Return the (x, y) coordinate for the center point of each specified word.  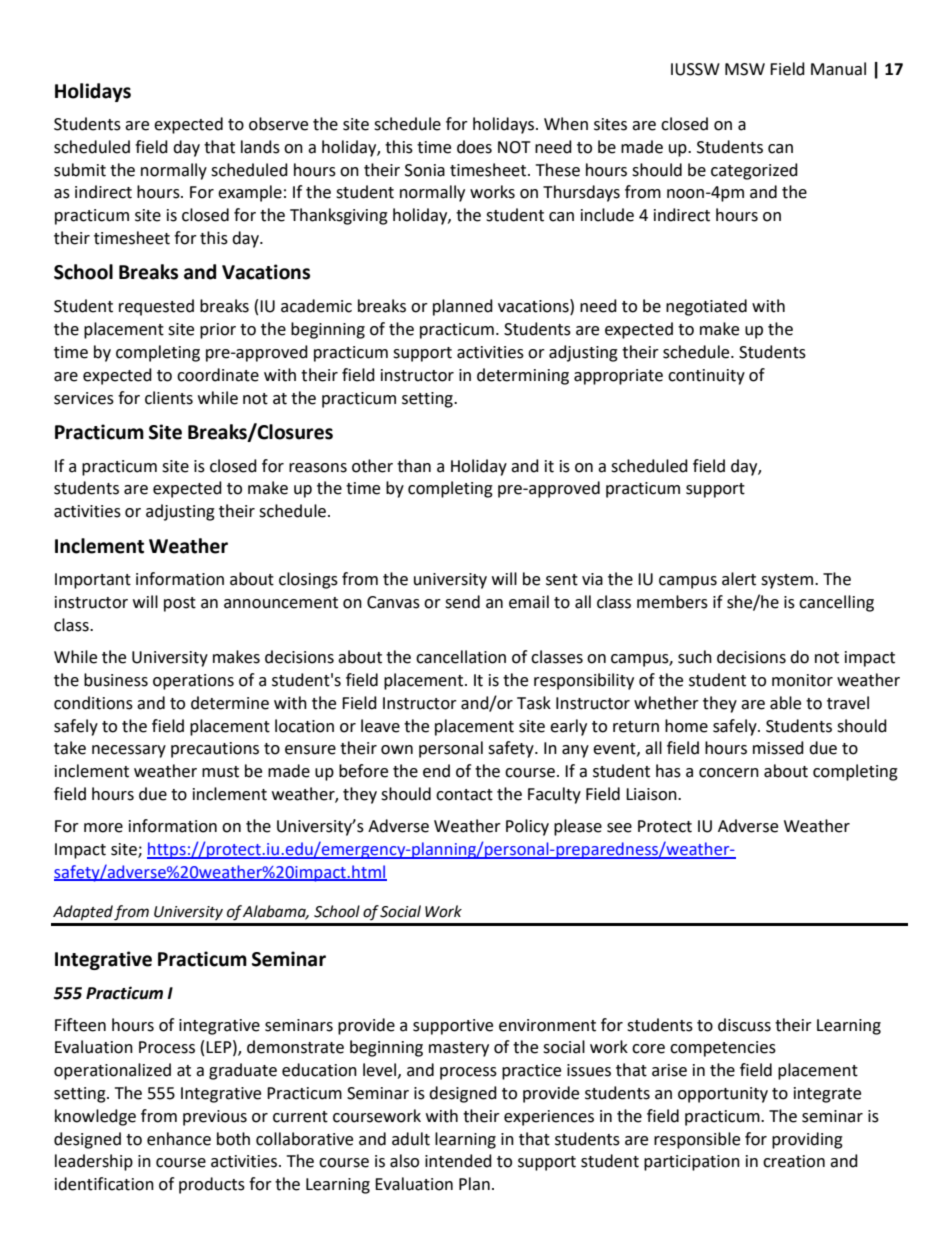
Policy (527, 827)
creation (794, 1161)
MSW (745, 69)
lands (260, 147)
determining (523, 376)
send (462, 602)
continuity (706, 377)
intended (458, 1161)
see (619, 828)
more (103, 828)
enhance (179, 1139)
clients (169, 398)
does (474, 147)
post (180, 604)
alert (739, 579)
